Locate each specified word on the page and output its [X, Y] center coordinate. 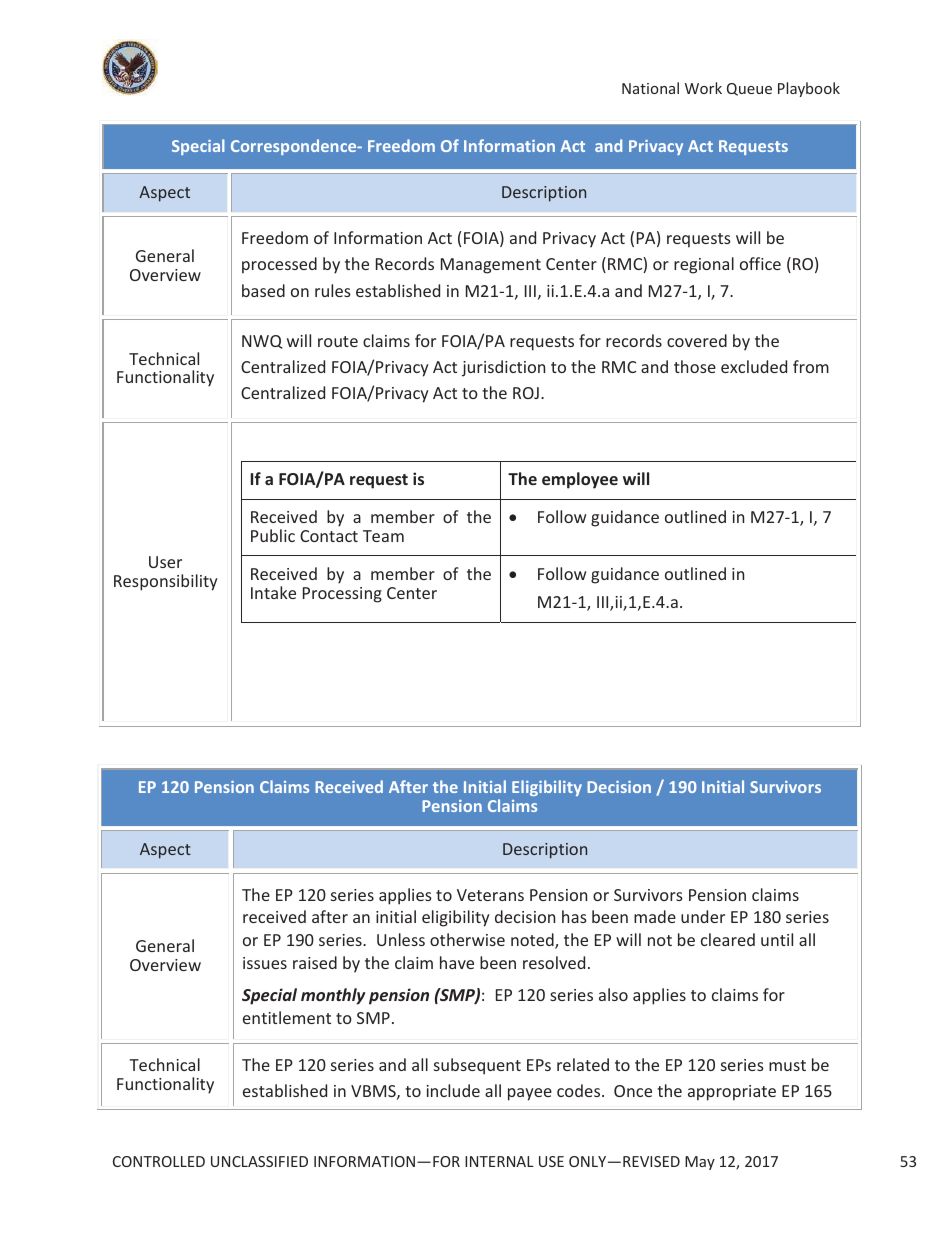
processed [279, 265]
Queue [749, 89]
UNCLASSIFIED [259, 1161]
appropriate [732, 1093]
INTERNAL [499, 1161]
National [650, 88]
